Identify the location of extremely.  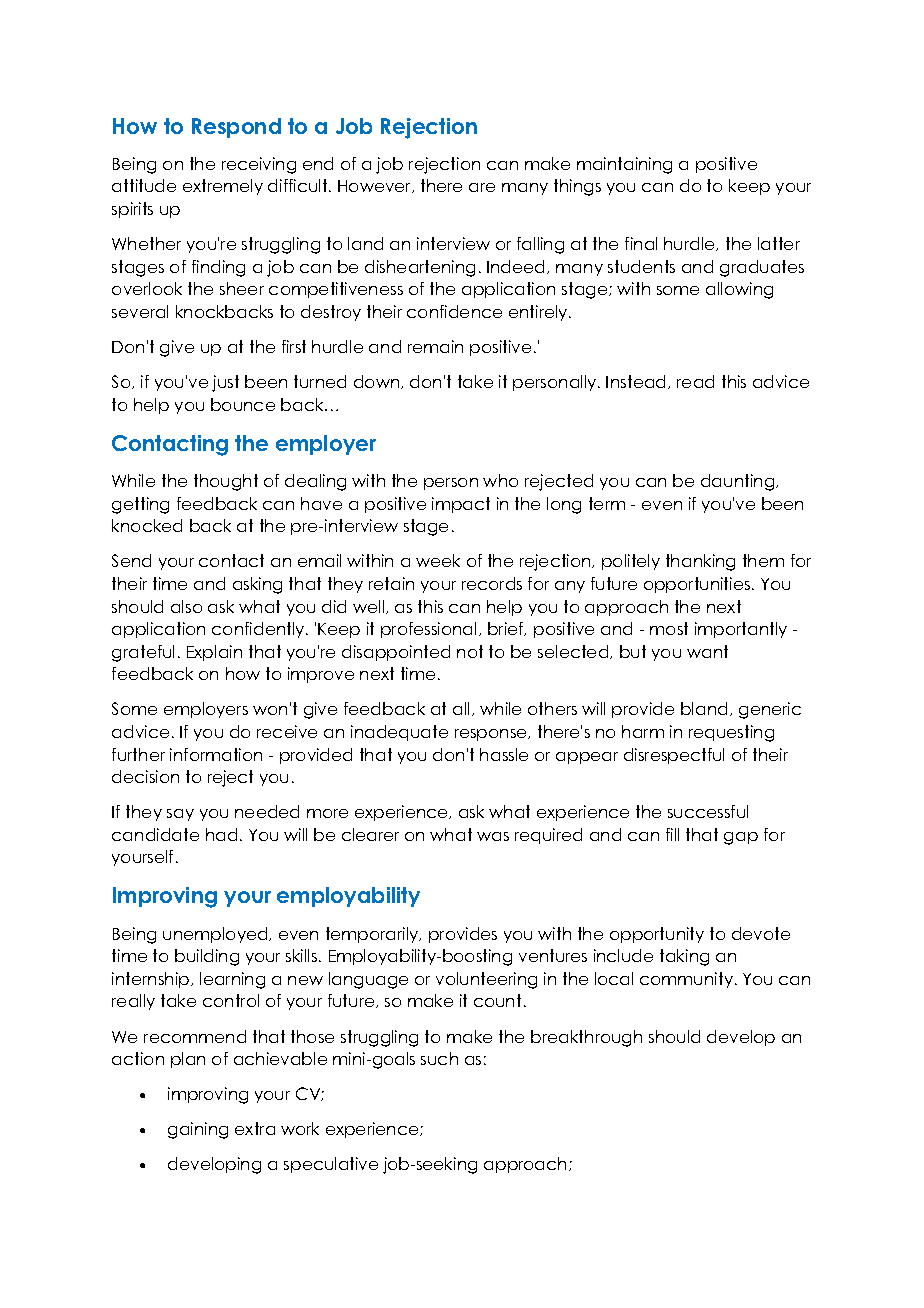
(223, 187).
